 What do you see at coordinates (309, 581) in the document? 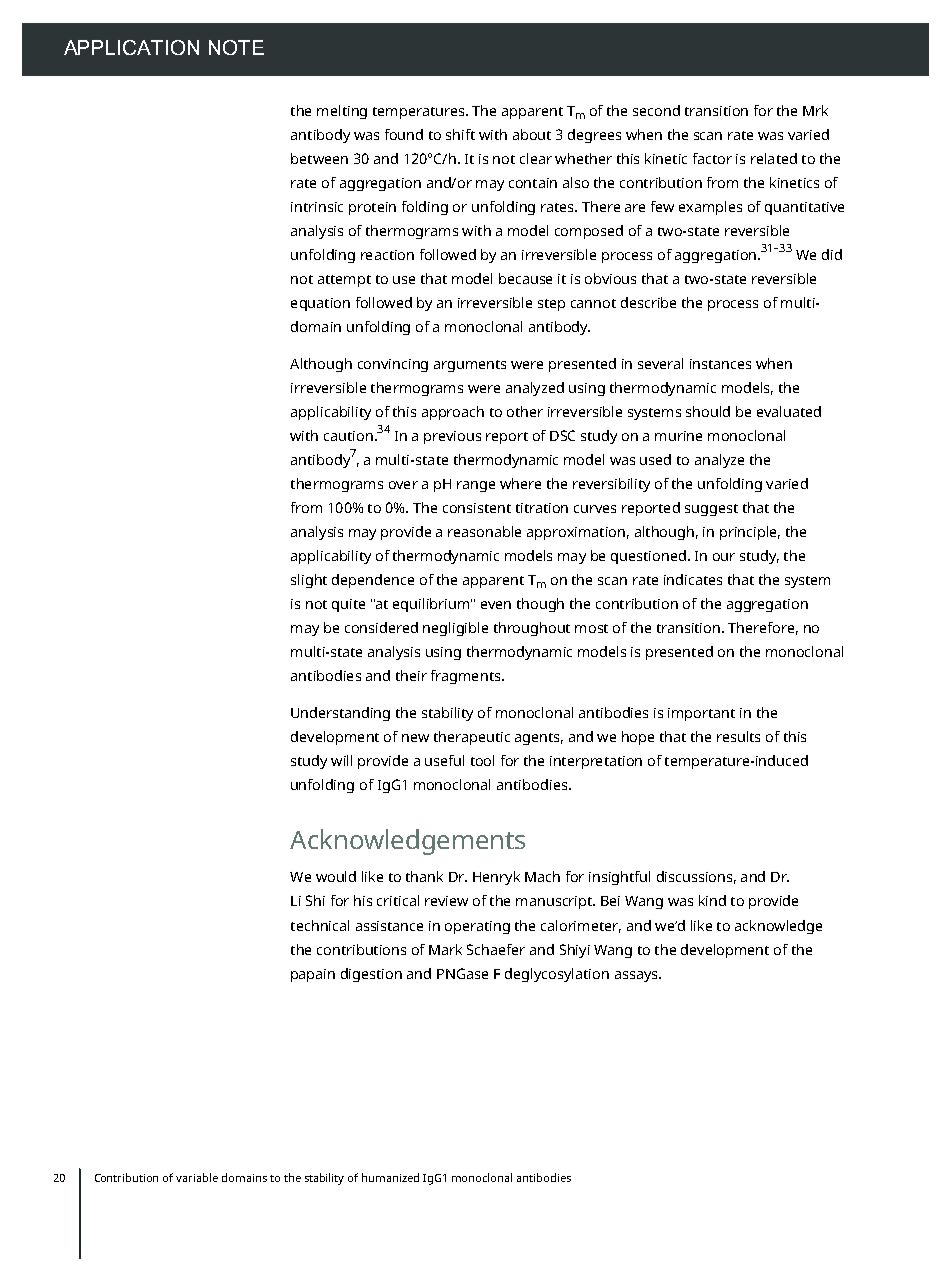
I see `slight` at bounding box center [309, 581].
